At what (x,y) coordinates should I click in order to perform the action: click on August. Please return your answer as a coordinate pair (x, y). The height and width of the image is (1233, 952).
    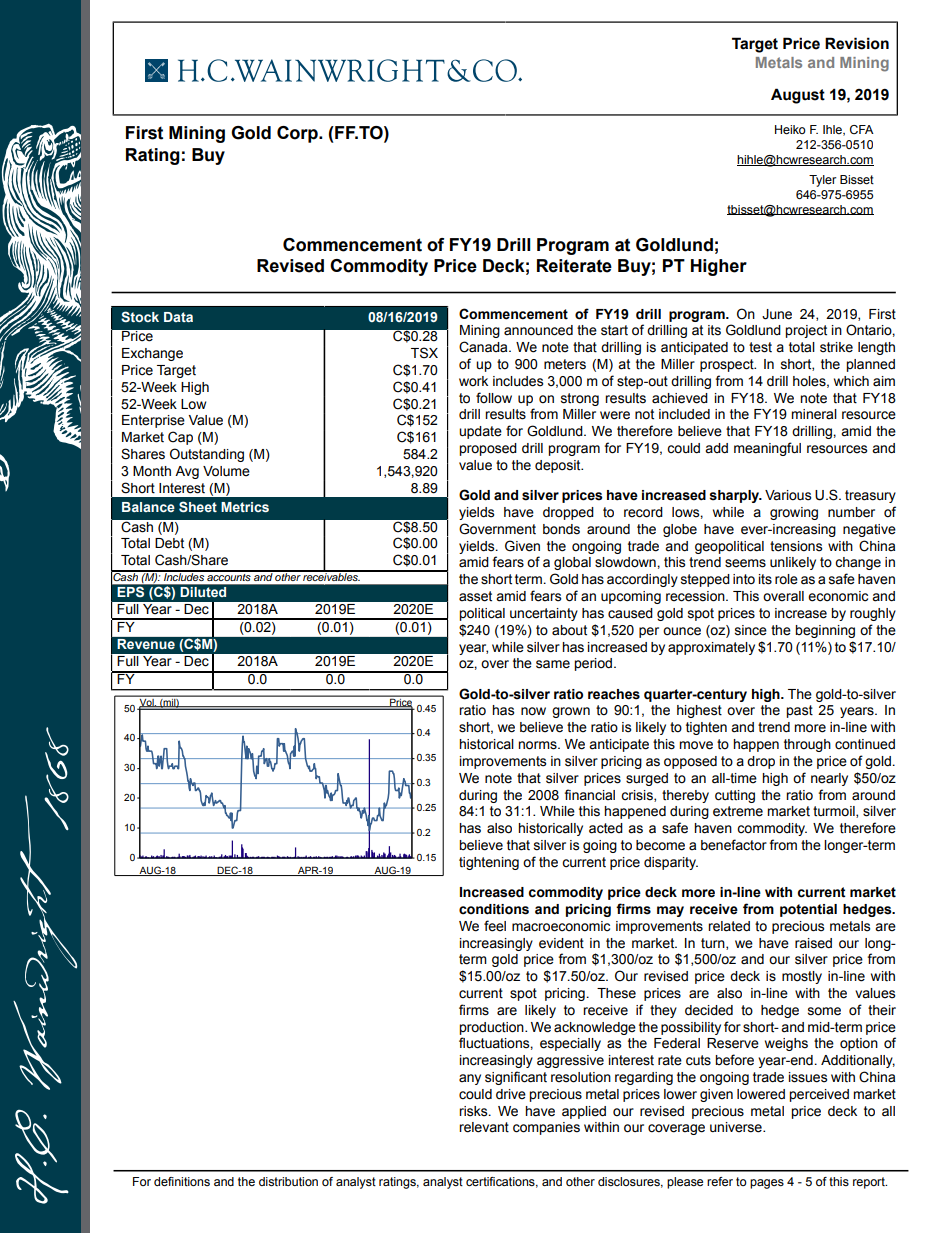
    Looking at the image, I should click on (798, 96).
